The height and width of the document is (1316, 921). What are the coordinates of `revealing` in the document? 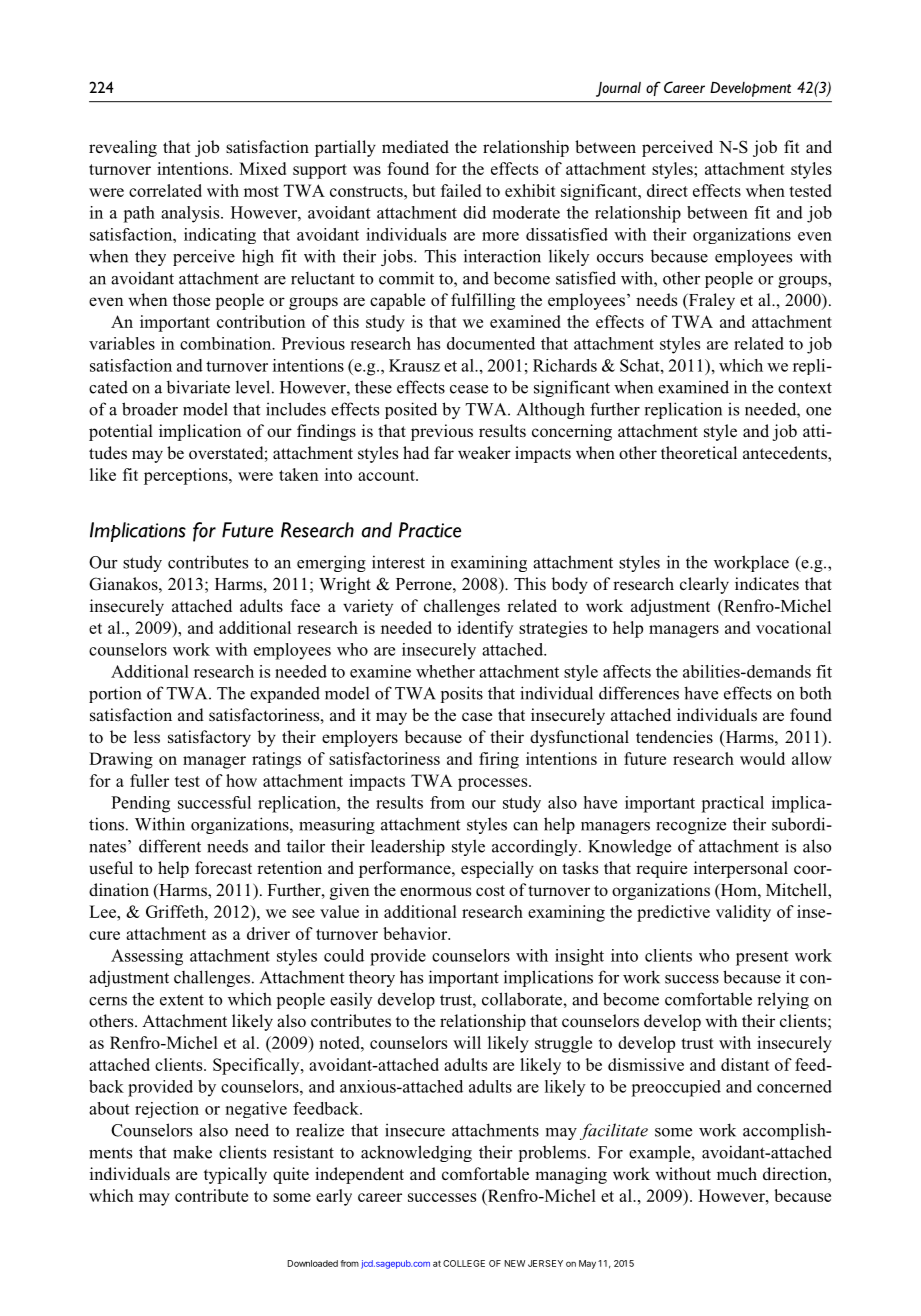 It's located at (123, 148).
